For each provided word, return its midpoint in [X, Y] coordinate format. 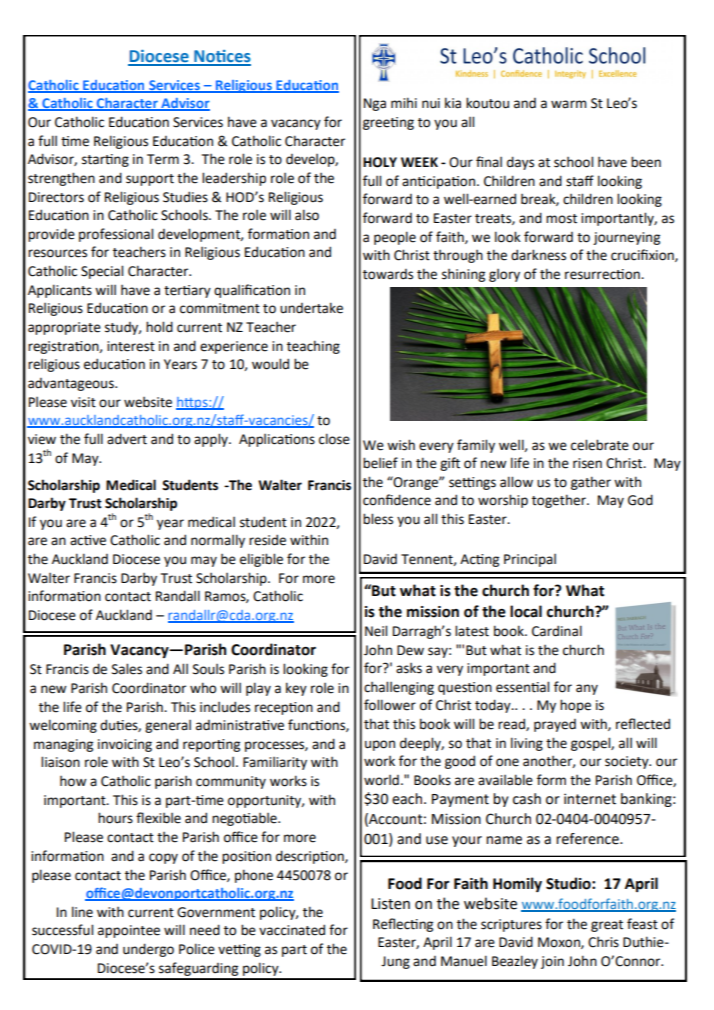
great [607, 926]
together [560, 501]
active [88, 540]
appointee [129, 931]
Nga [375, 104]
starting [105, 160]
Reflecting [403, 925]
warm [569, 104]
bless [378, 519]
